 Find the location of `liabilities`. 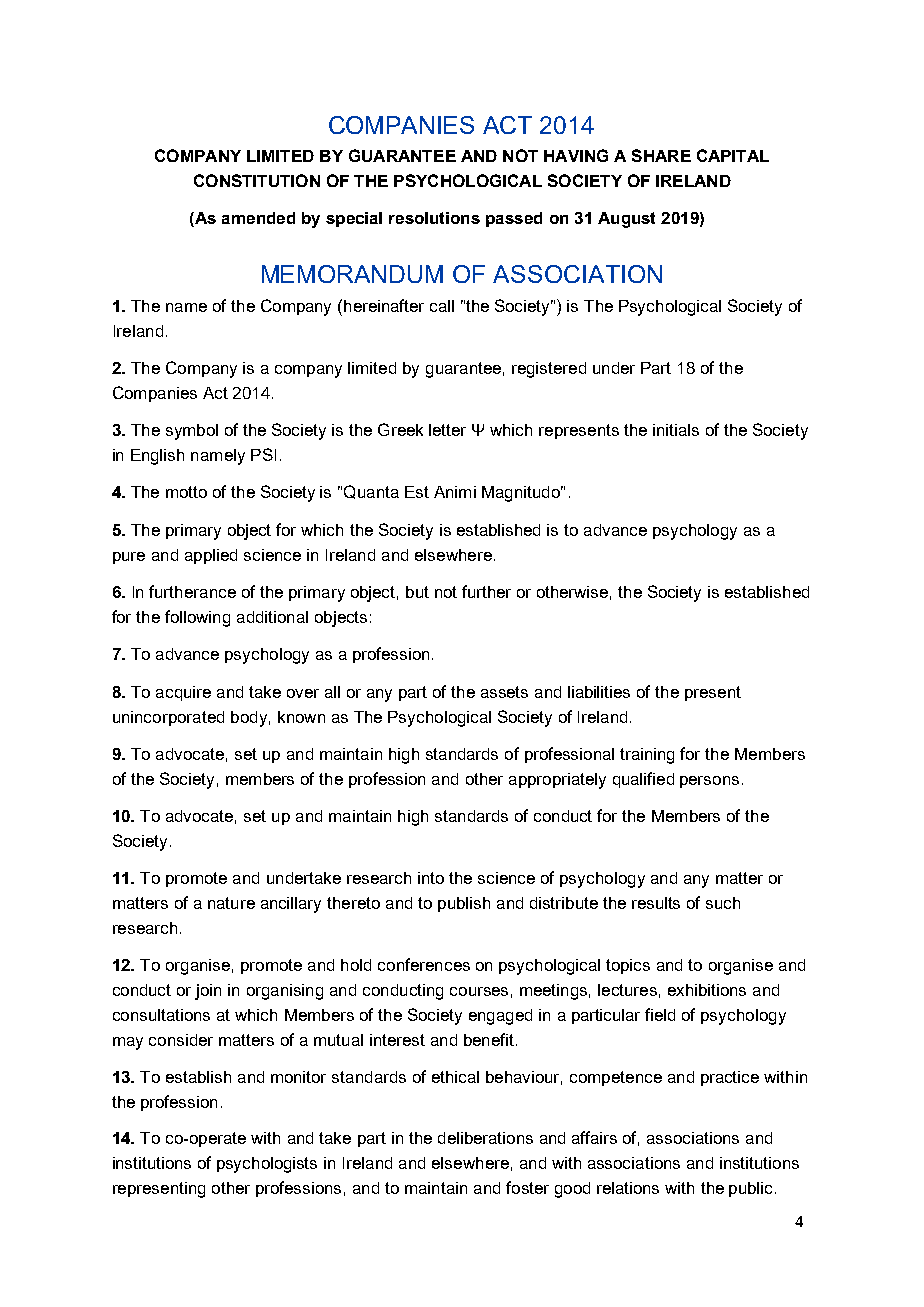

liabilities is located at coordinates (599, 692).
